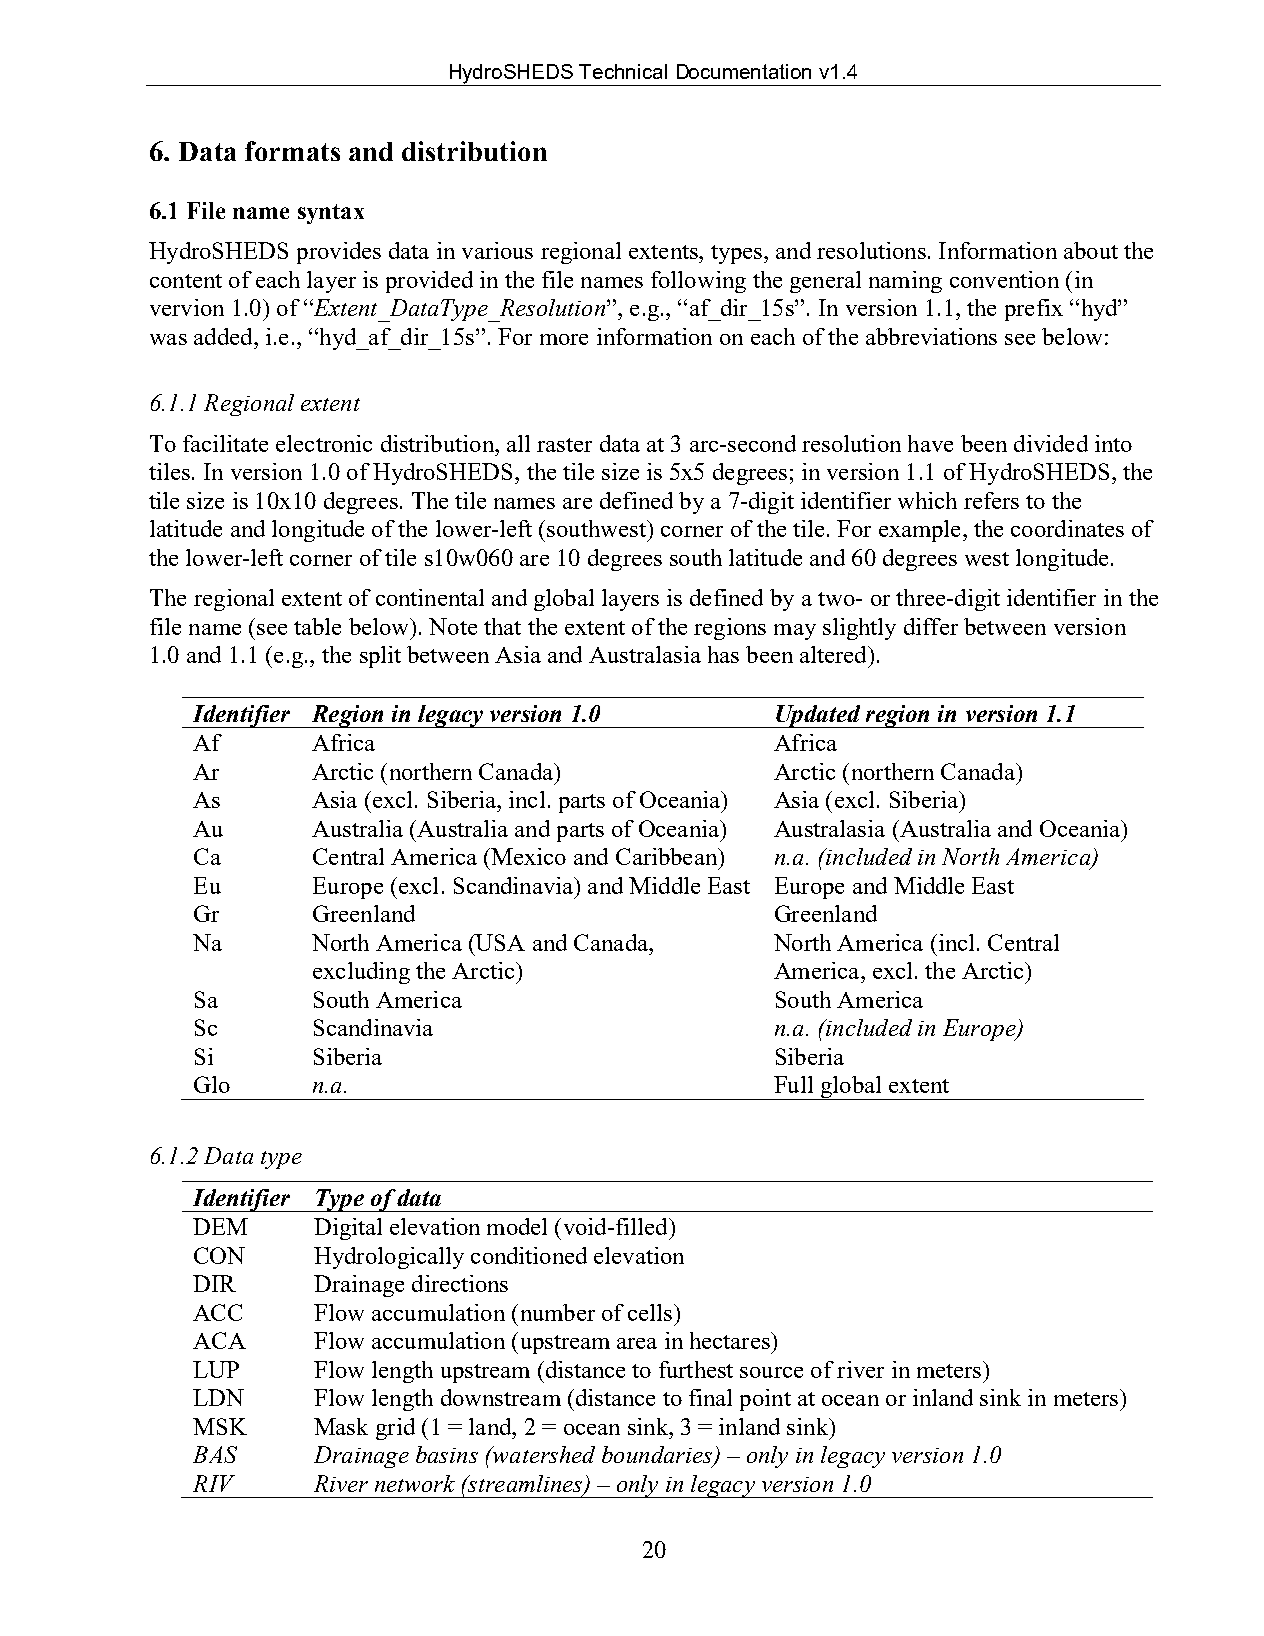 Image resolution: width=1264 pixels, height=1636 pixels. I want to click on Technical, so click(623, 71).
